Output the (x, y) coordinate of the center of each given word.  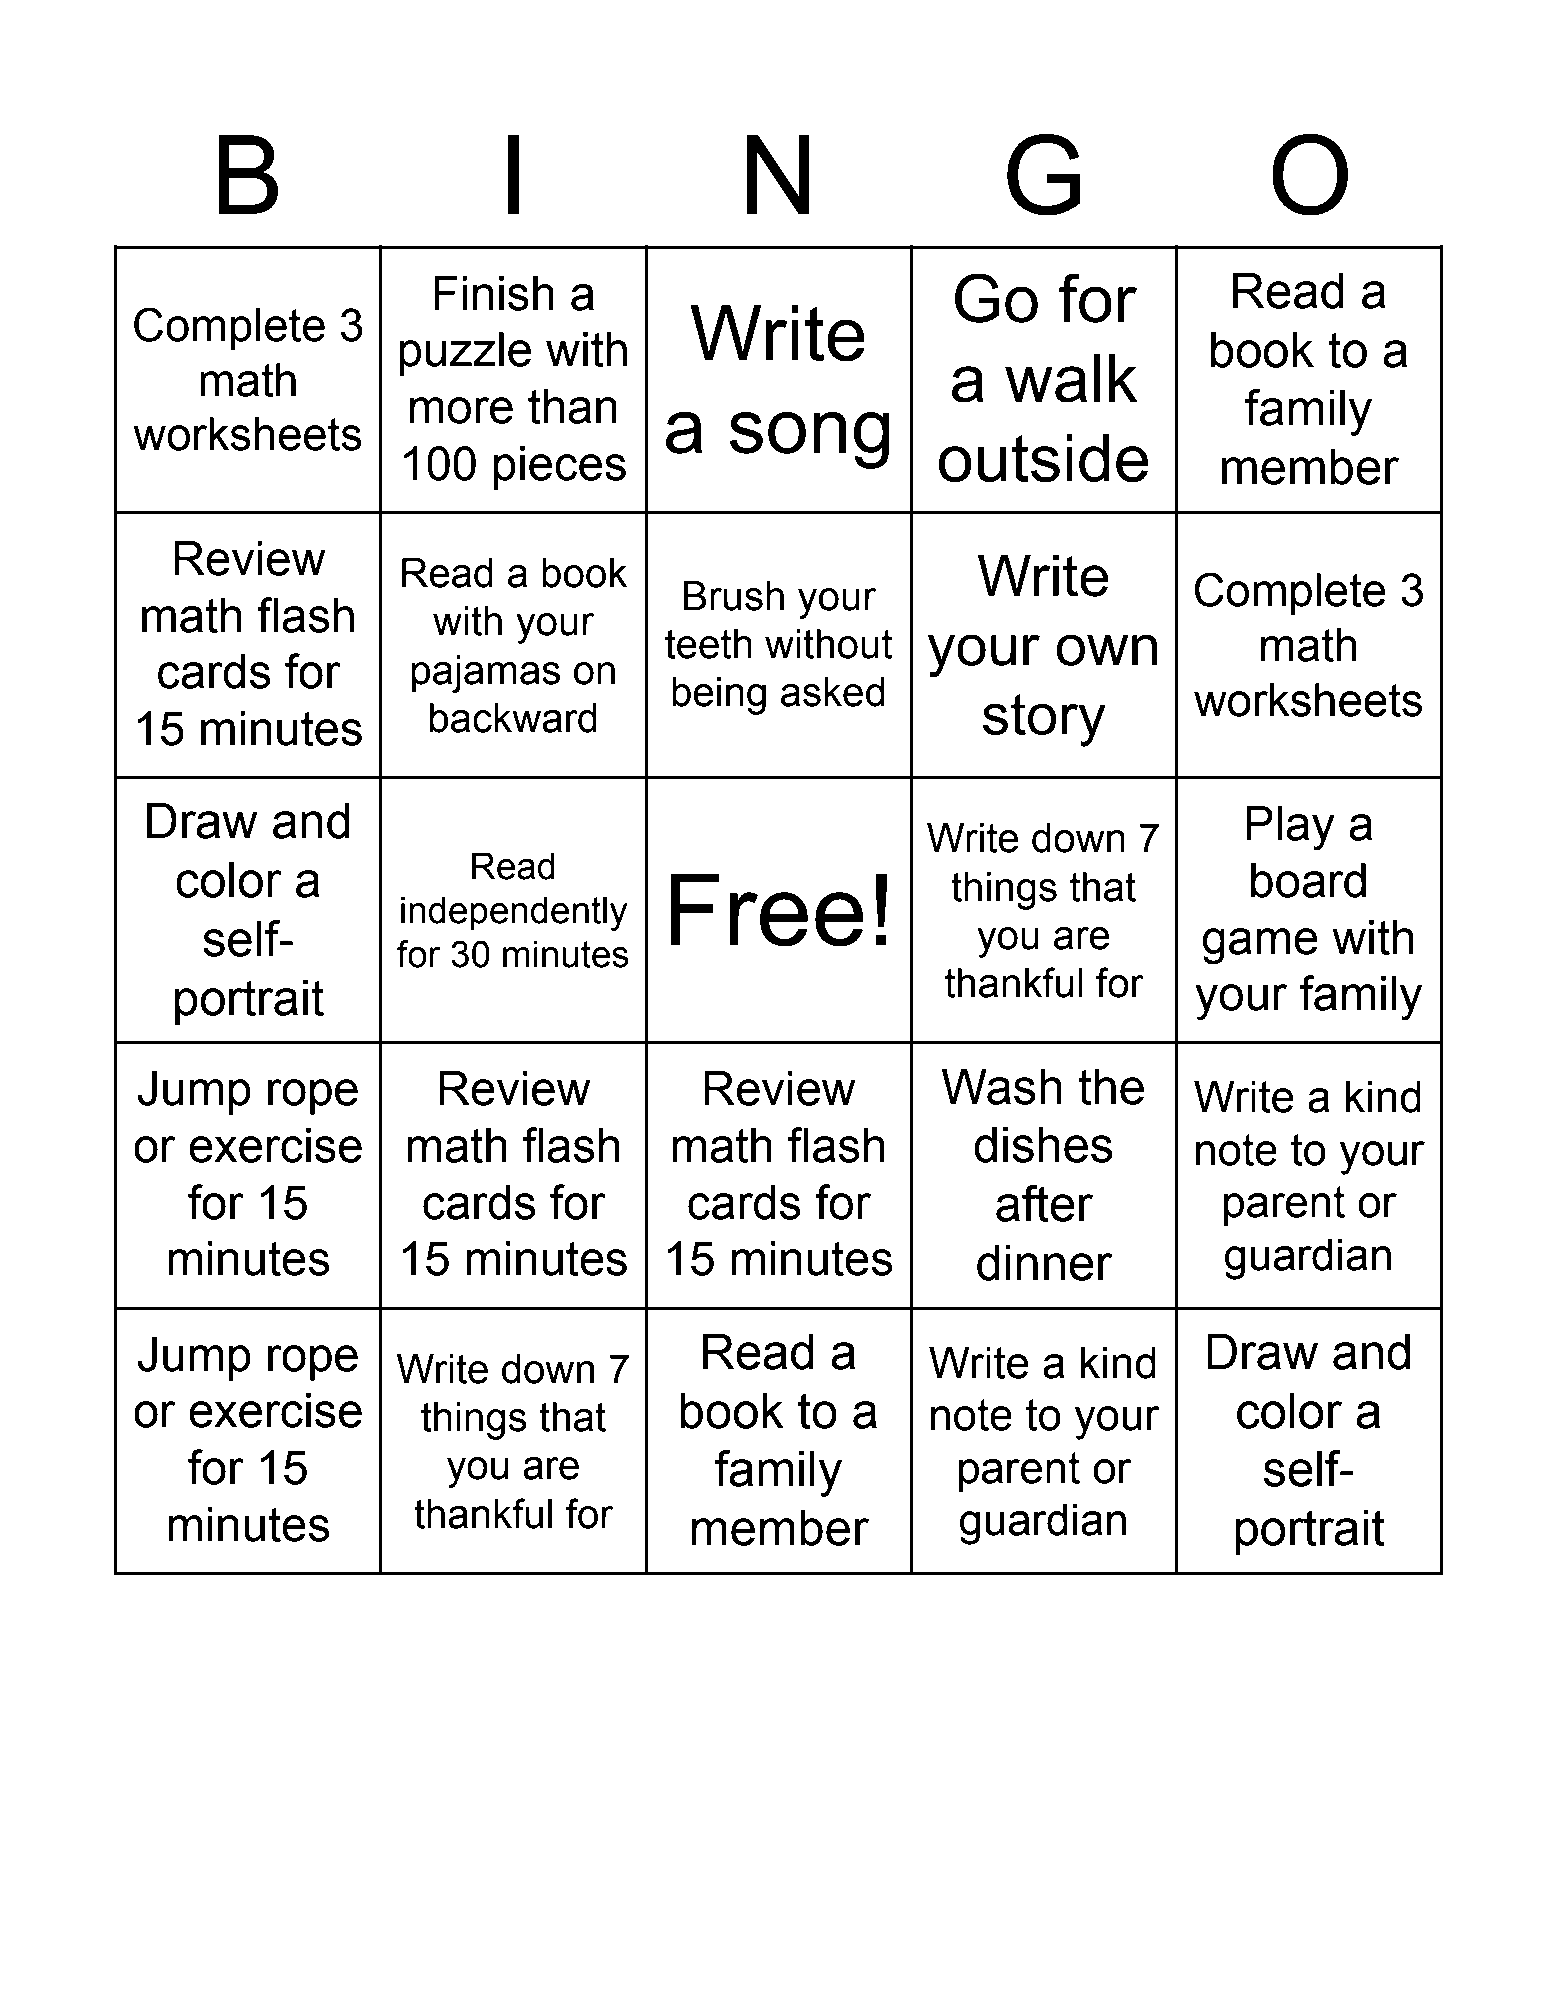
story (1044, 720)
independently (514, 913)
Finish (494, 293)
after (1044, 1203)
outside (1043, 458)
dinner (1044, 1262)
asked (833, 692)
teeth (708, 644)
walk (1071, 378)
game (1260, 946)
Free (766, 910)
